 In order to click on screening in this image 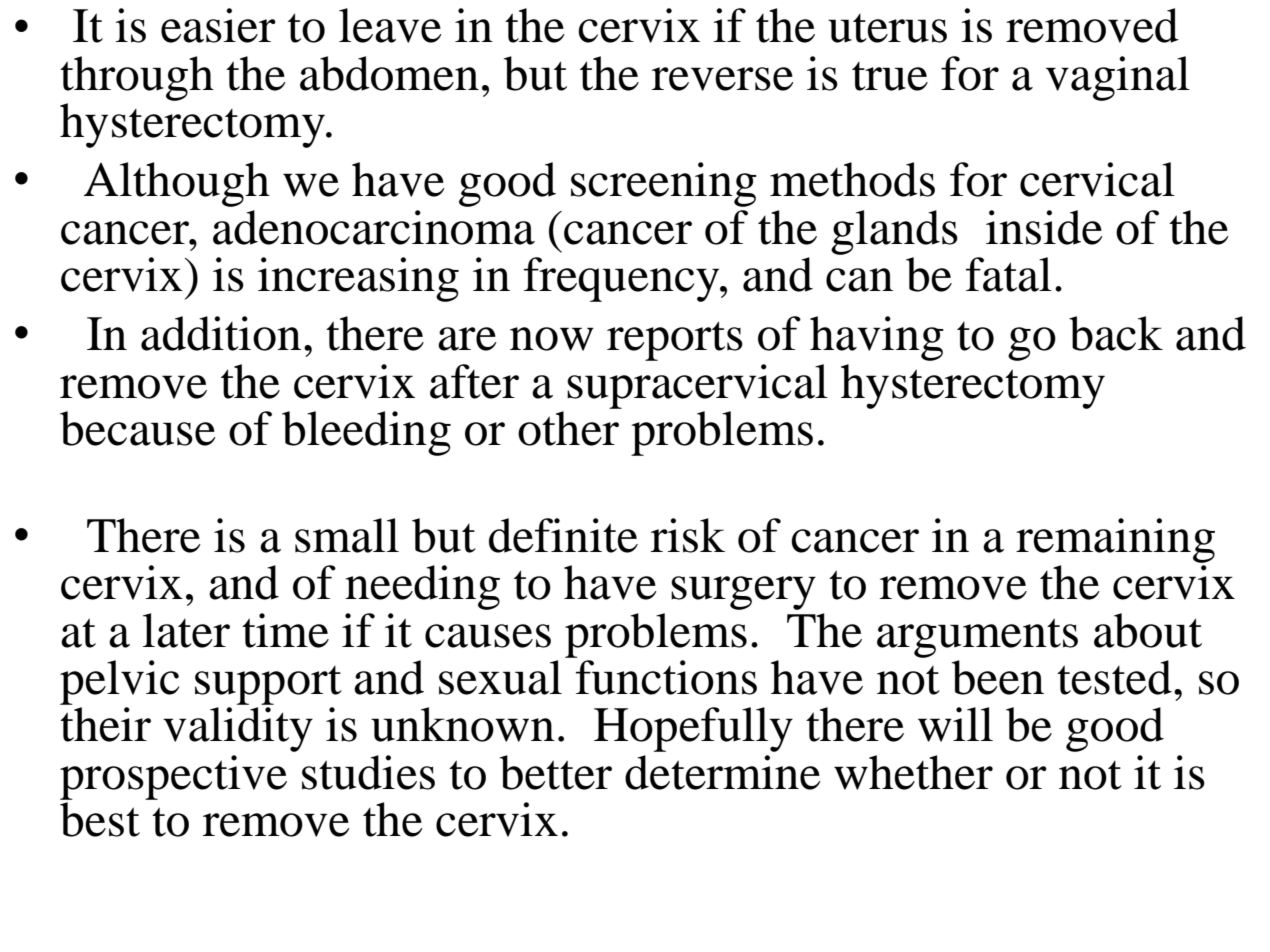, I will do `click(664, 184)`.
